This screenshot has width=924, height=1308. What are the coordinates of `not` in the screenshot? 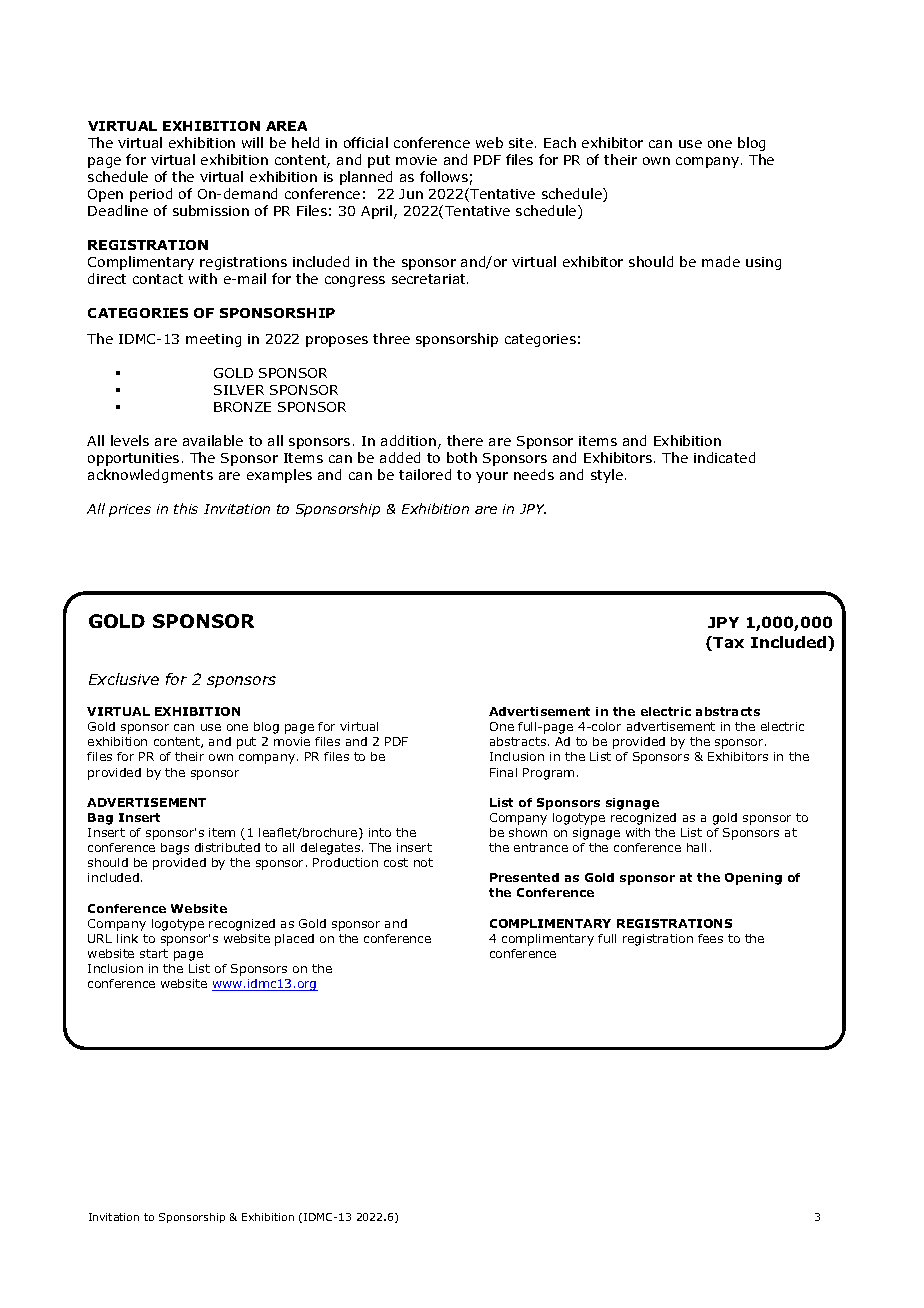 It's located at (423, 862).
